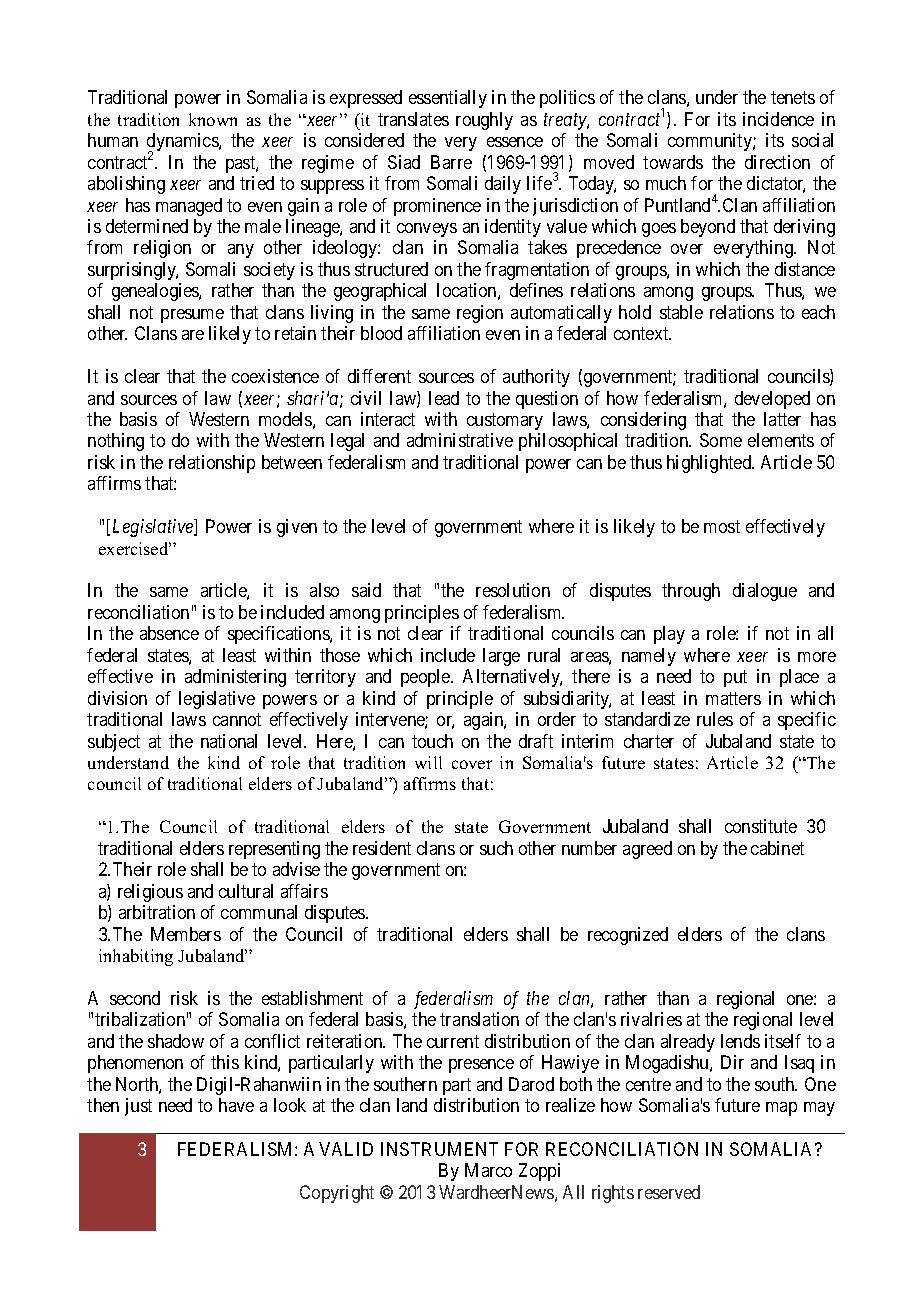 The height and width of the screenshot is (1308, 924). I want to click on administrative, so click(460, 440).
